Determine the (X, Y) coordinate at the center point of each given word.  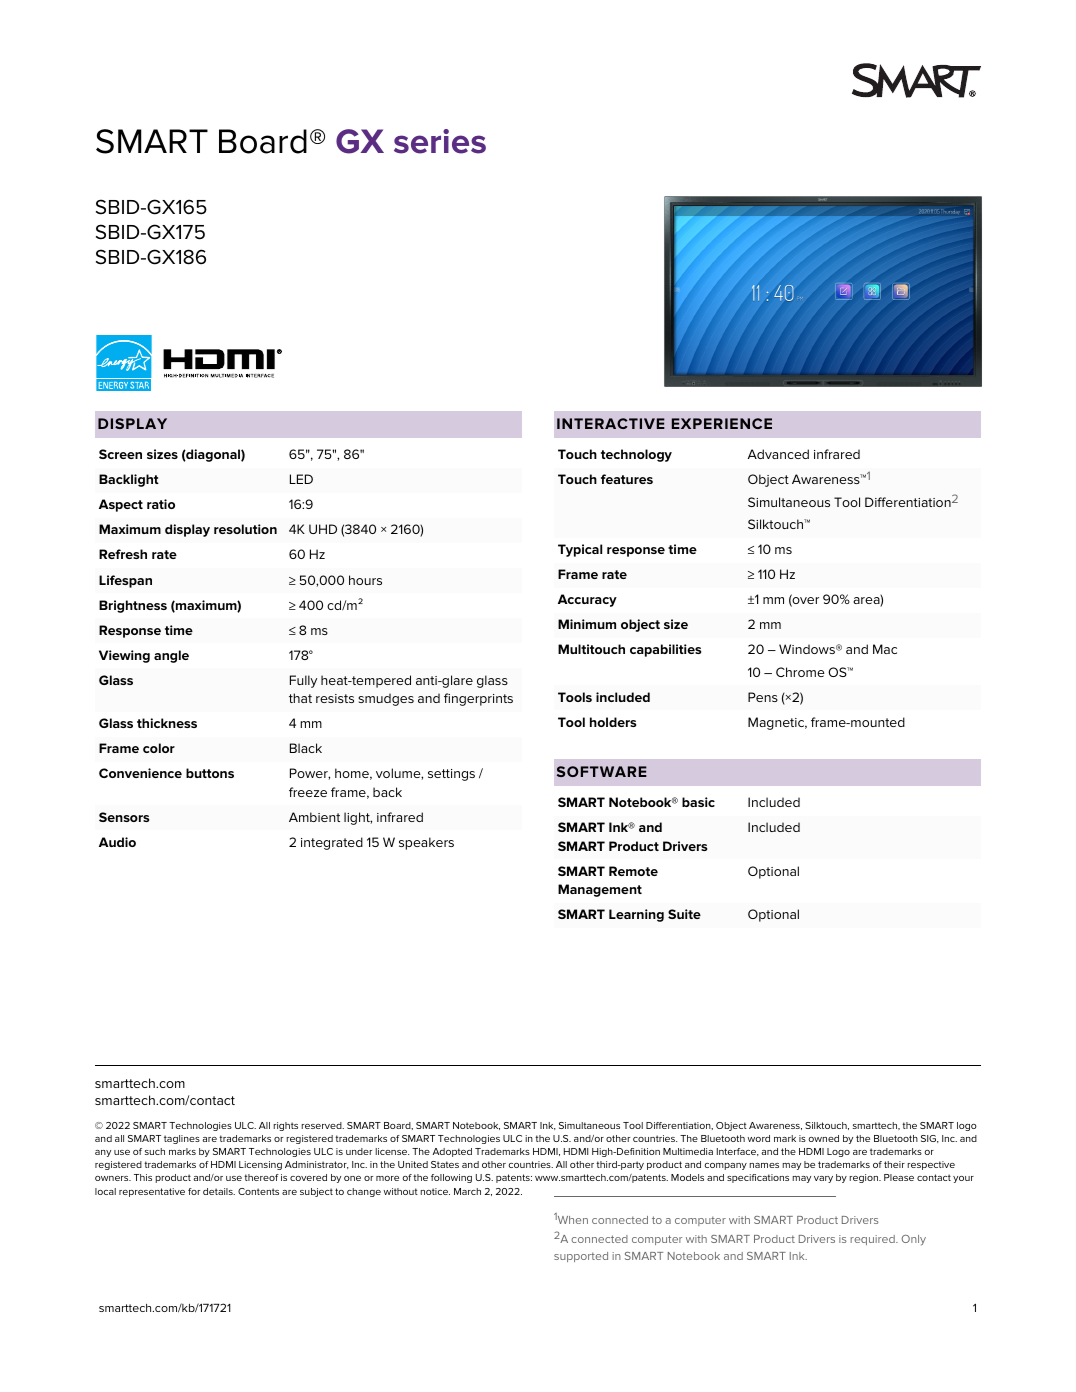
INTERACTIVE (611, 423)
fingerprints (478, 699)
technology (636, 455)
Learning (636, 915)
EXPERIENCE (722, 423)
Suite (684, 914)
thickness (167, 723)
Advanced (778, 454)
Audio (117, 842)
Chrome (800, 672)
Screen (120, 454)
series (440, 141)
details (219, 1191)
